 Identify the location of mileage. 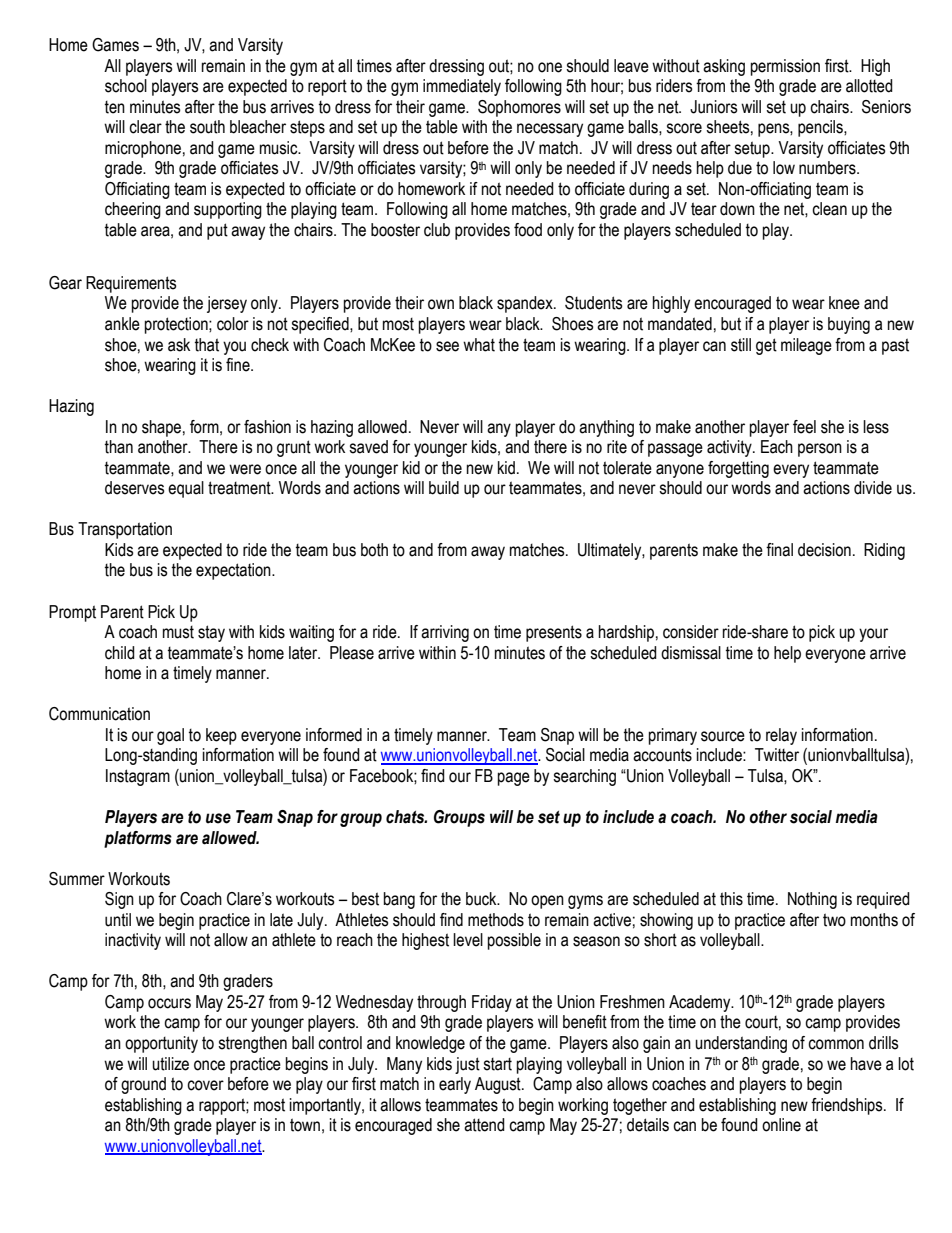
(806, 346).
